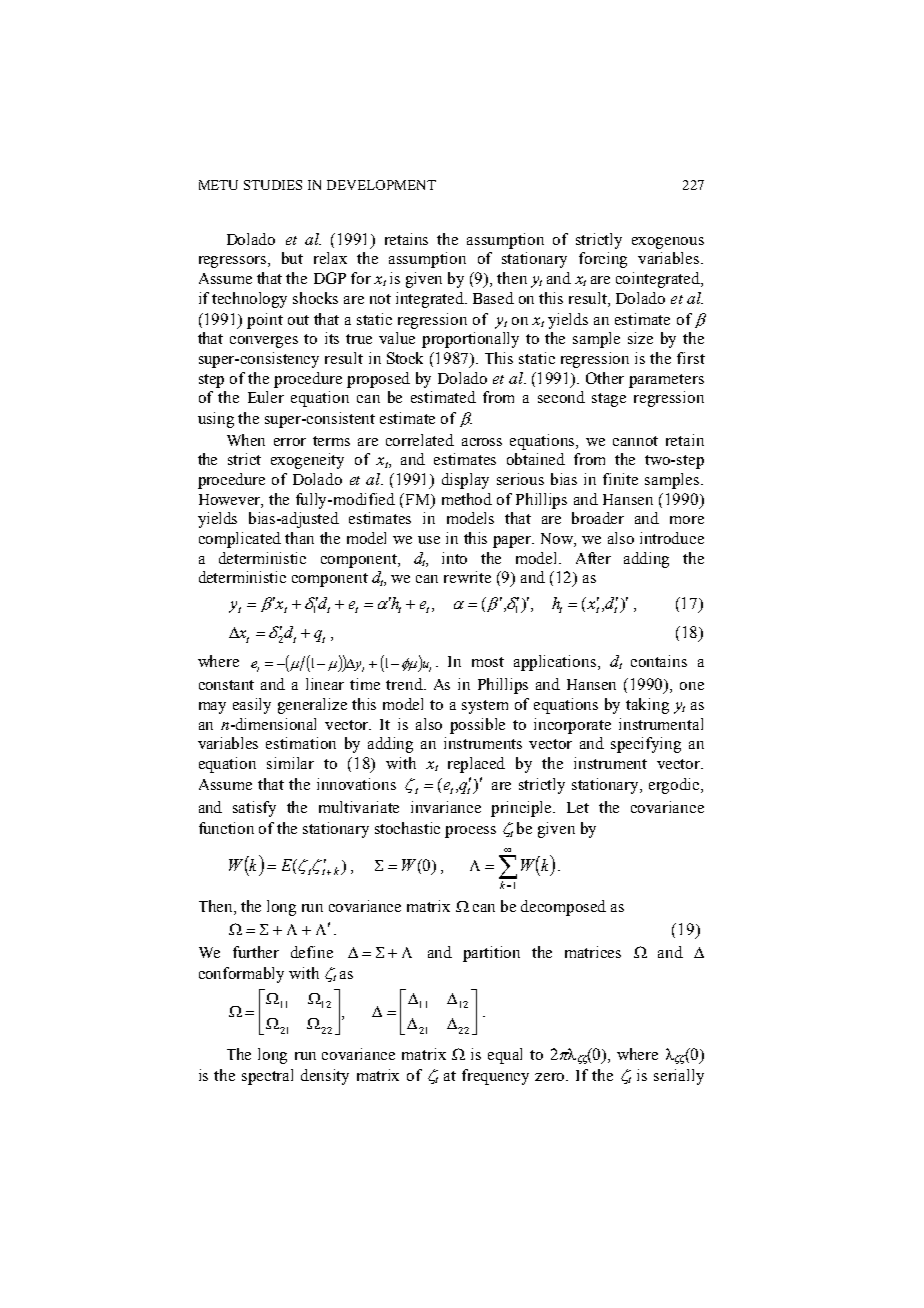 This screenshot has height=1308, width=924. I want to click on complicated, so click(240, 540).
